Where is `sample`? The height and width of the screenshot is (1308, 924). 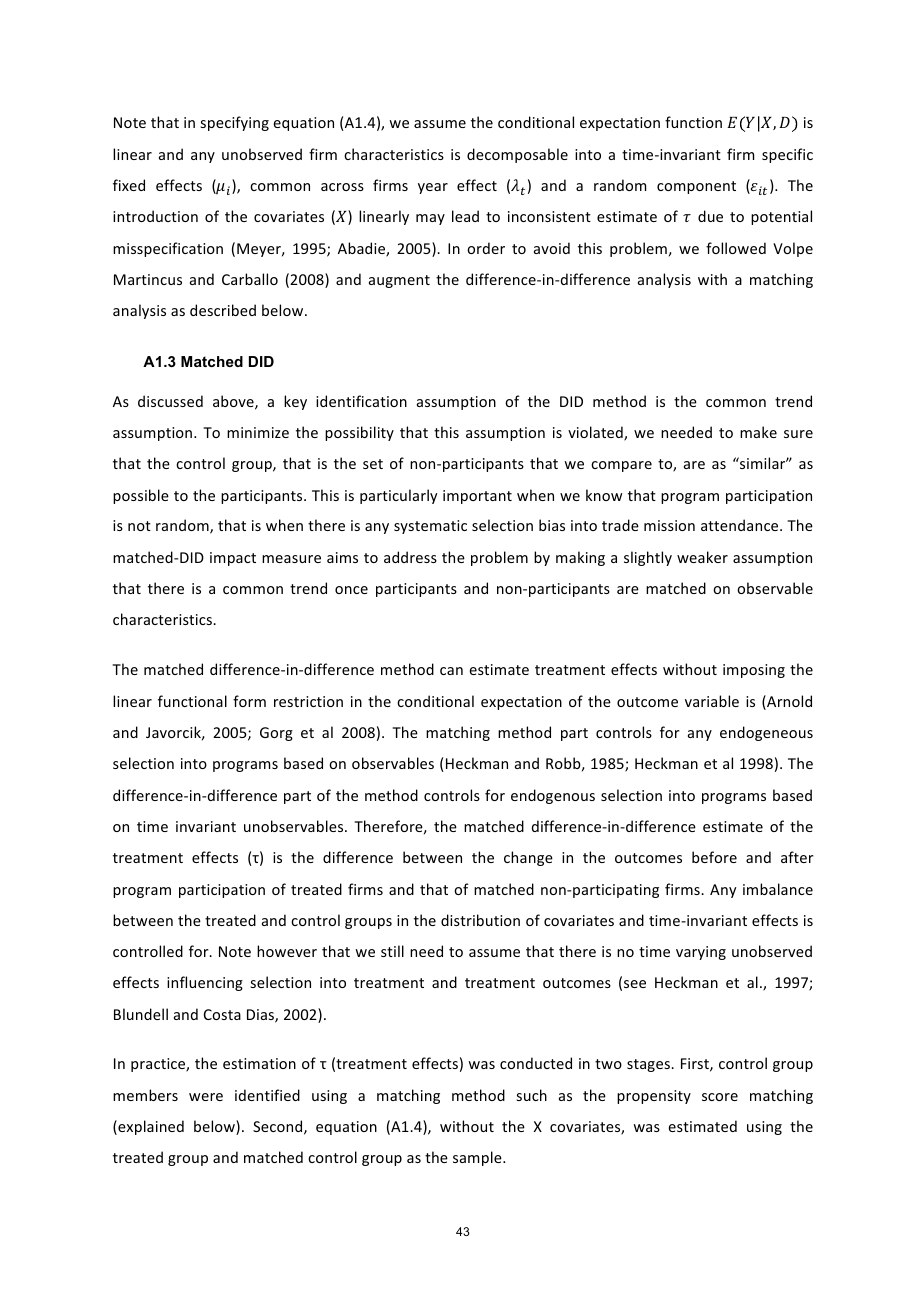
sample is located at coordinates (478, 1158).
